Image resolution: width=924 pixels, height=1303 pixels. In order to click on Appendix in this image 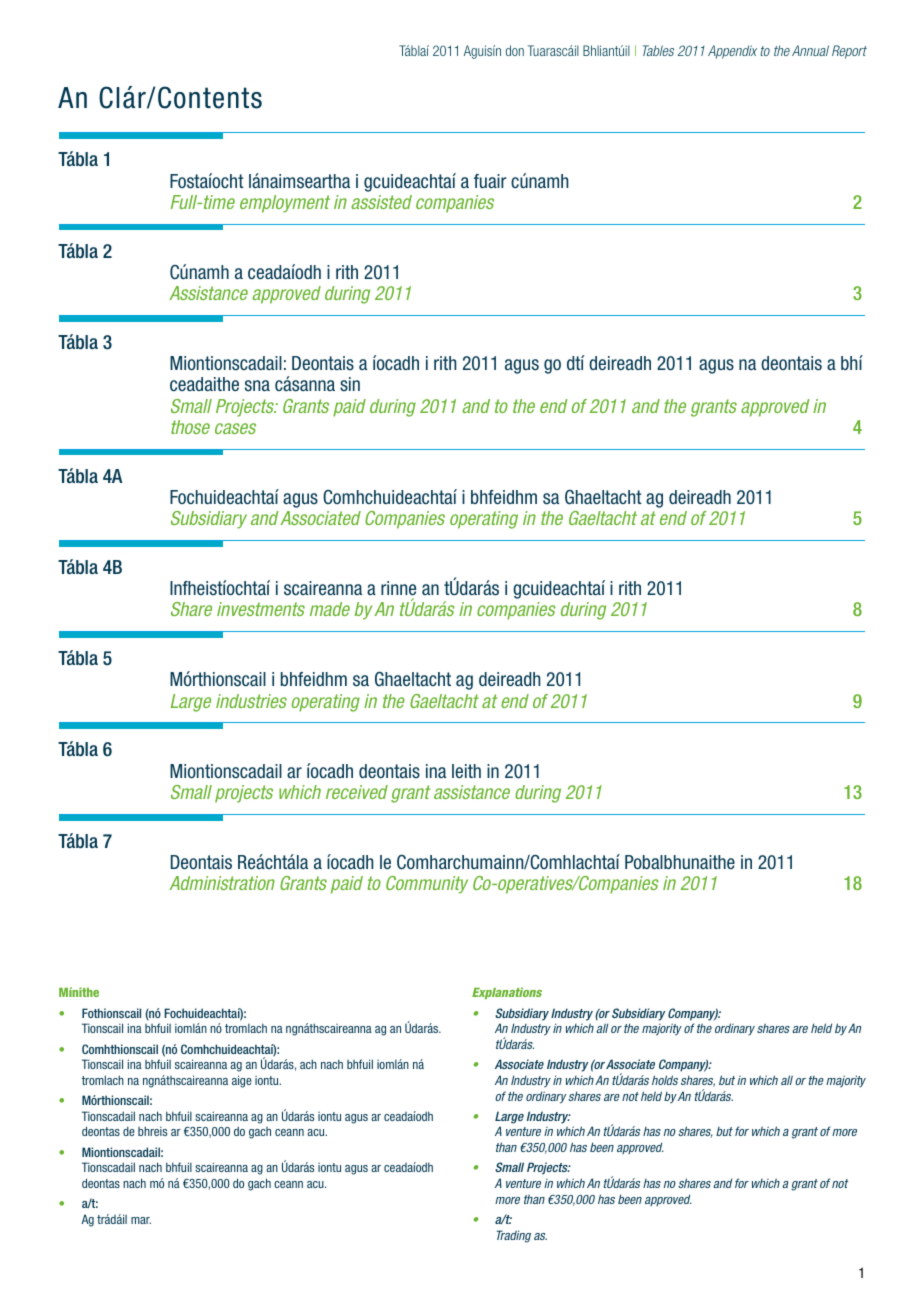, I will do `click(732, 52)`.
